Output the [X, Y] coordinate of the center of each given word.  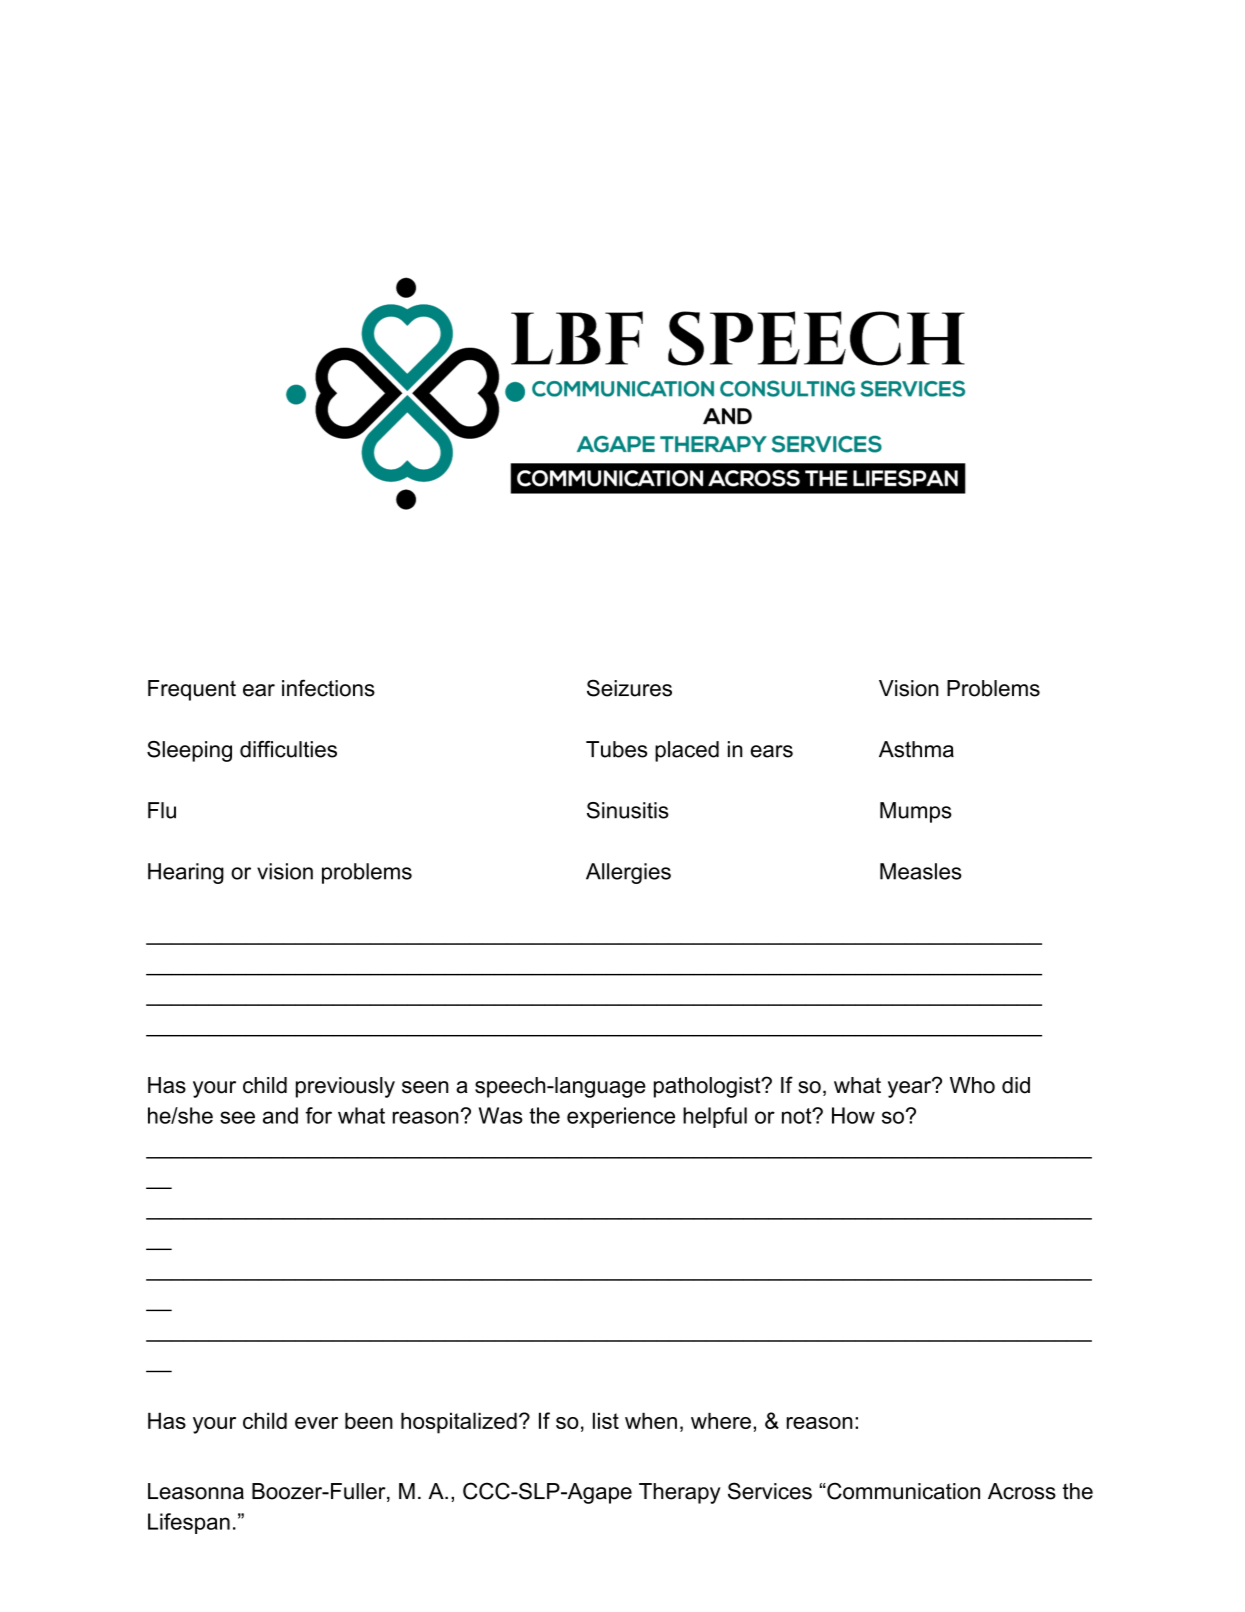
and [280, 1115]
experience [621, 1117]
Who [972, 1085]
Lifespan [189, 1523]
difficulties [288, 749]
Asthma [916, 749]
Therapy [680, 1493]
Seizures [629, 688]
